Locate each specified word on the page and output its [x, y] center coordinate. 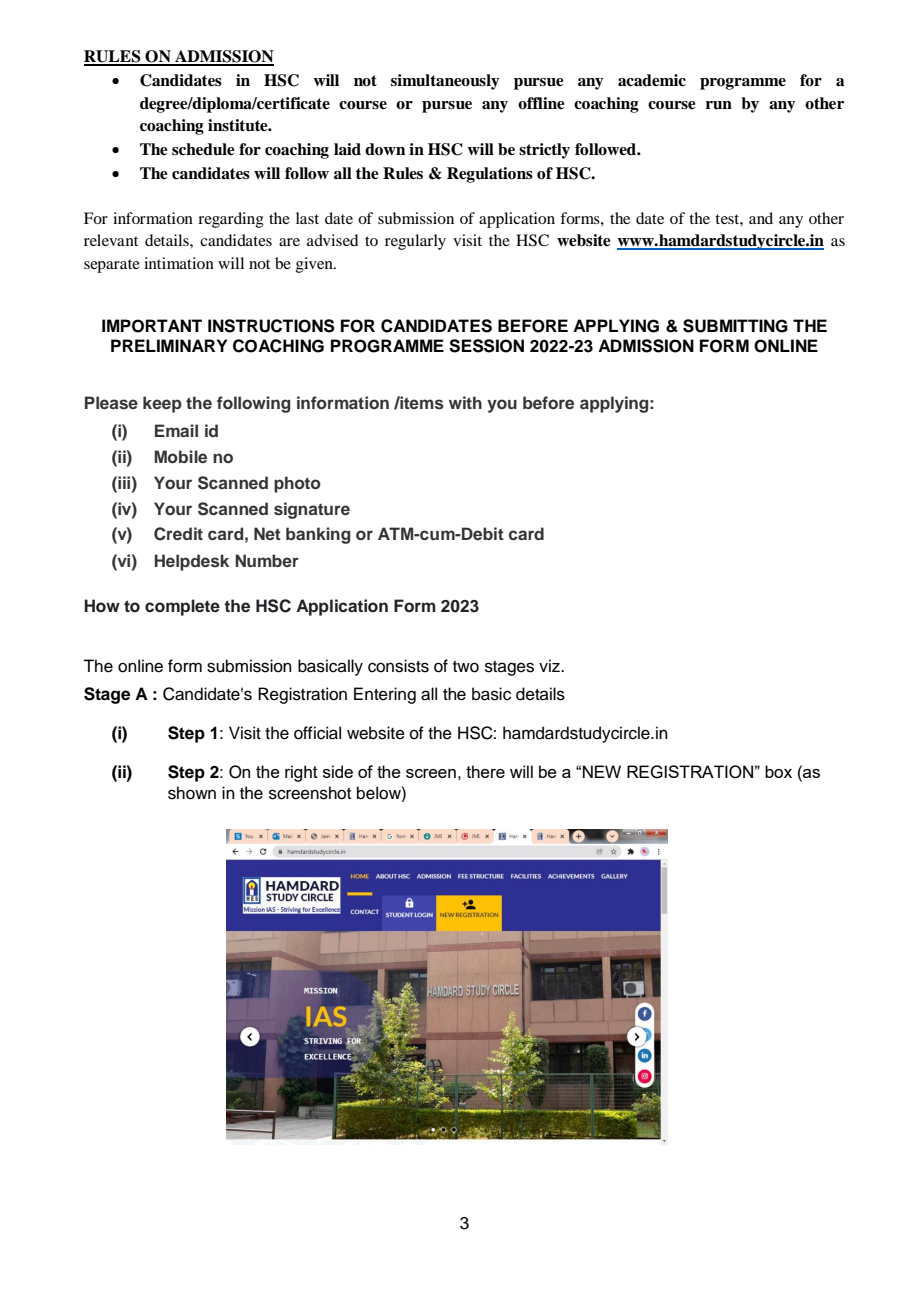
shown [192, 793]
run [719, 105]
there [485, 771]
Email [176, 430]
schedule [203, 149]
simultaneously [445, 82]
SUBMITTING [735, 326]
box [778, 771]
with [465, 402]
